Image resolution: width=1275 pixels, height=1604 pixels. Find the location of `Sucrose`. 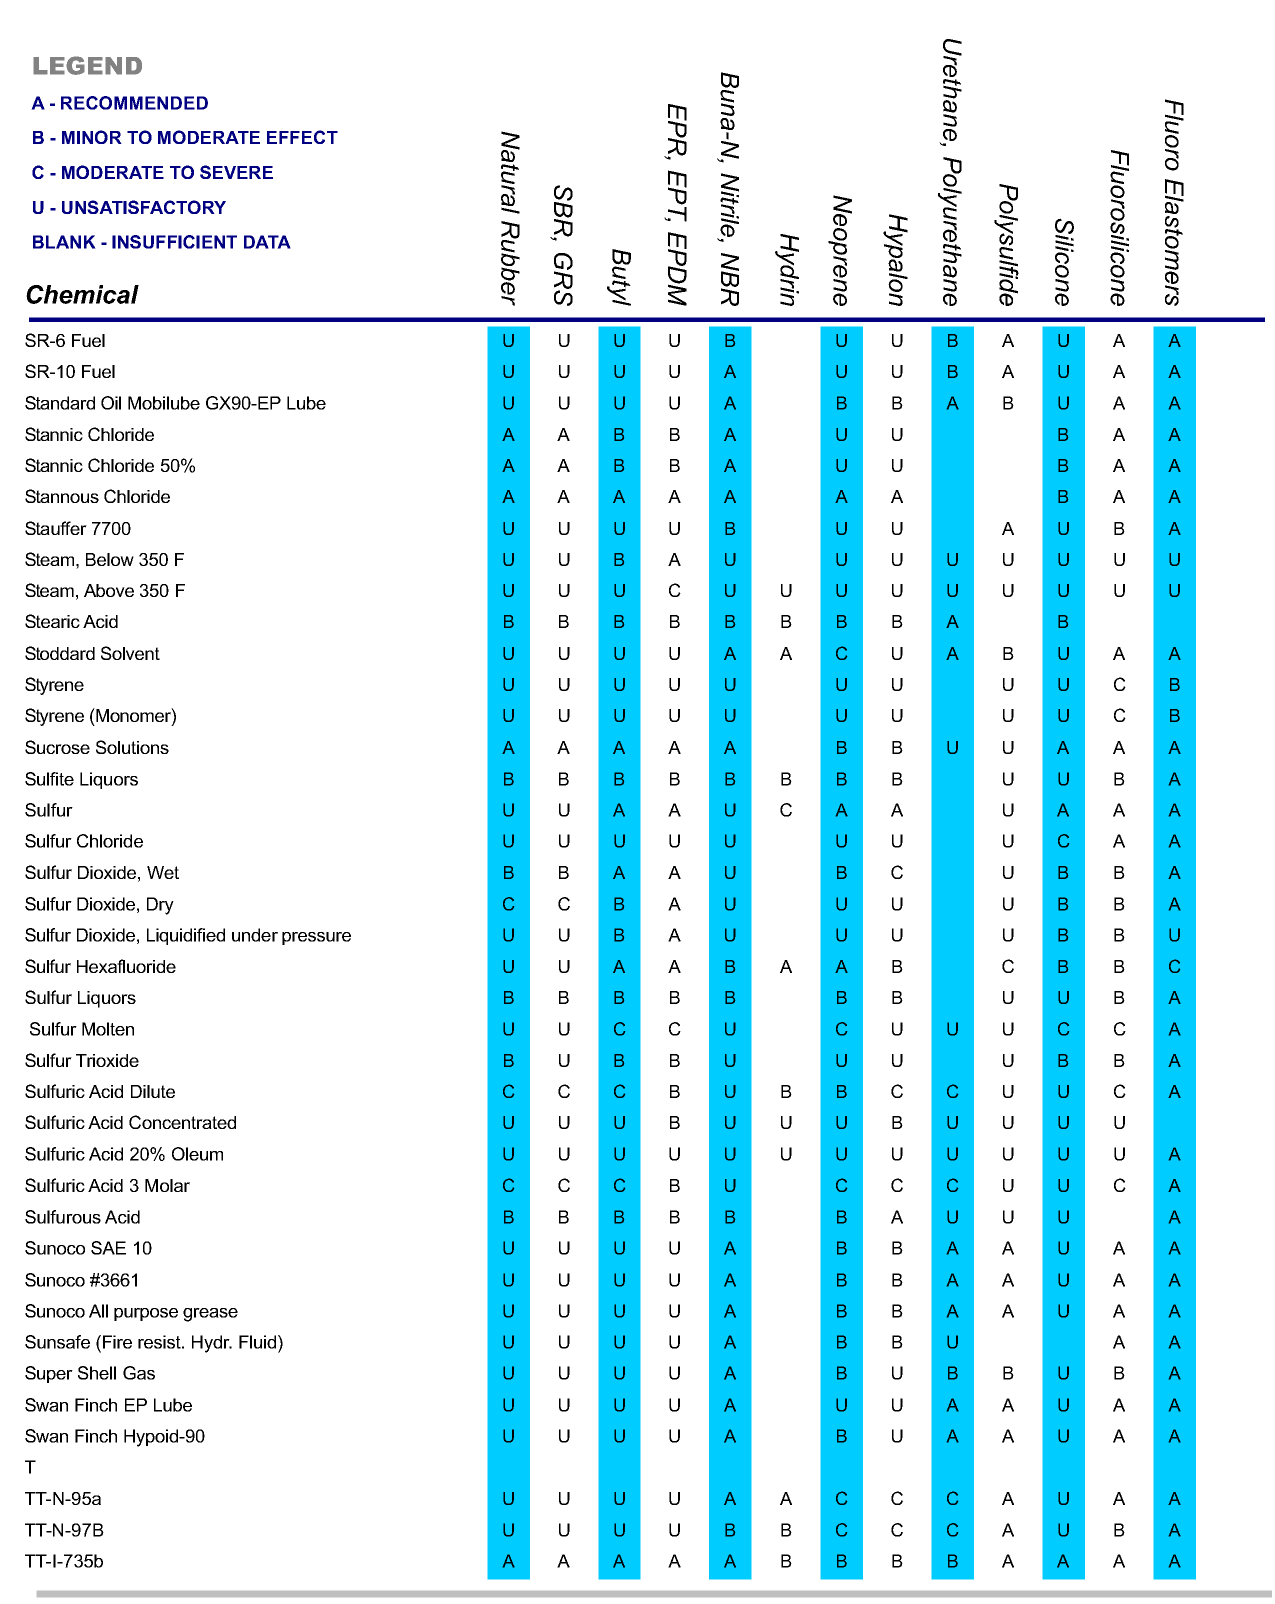

Sucrose is located at coordinates (57, 747).
